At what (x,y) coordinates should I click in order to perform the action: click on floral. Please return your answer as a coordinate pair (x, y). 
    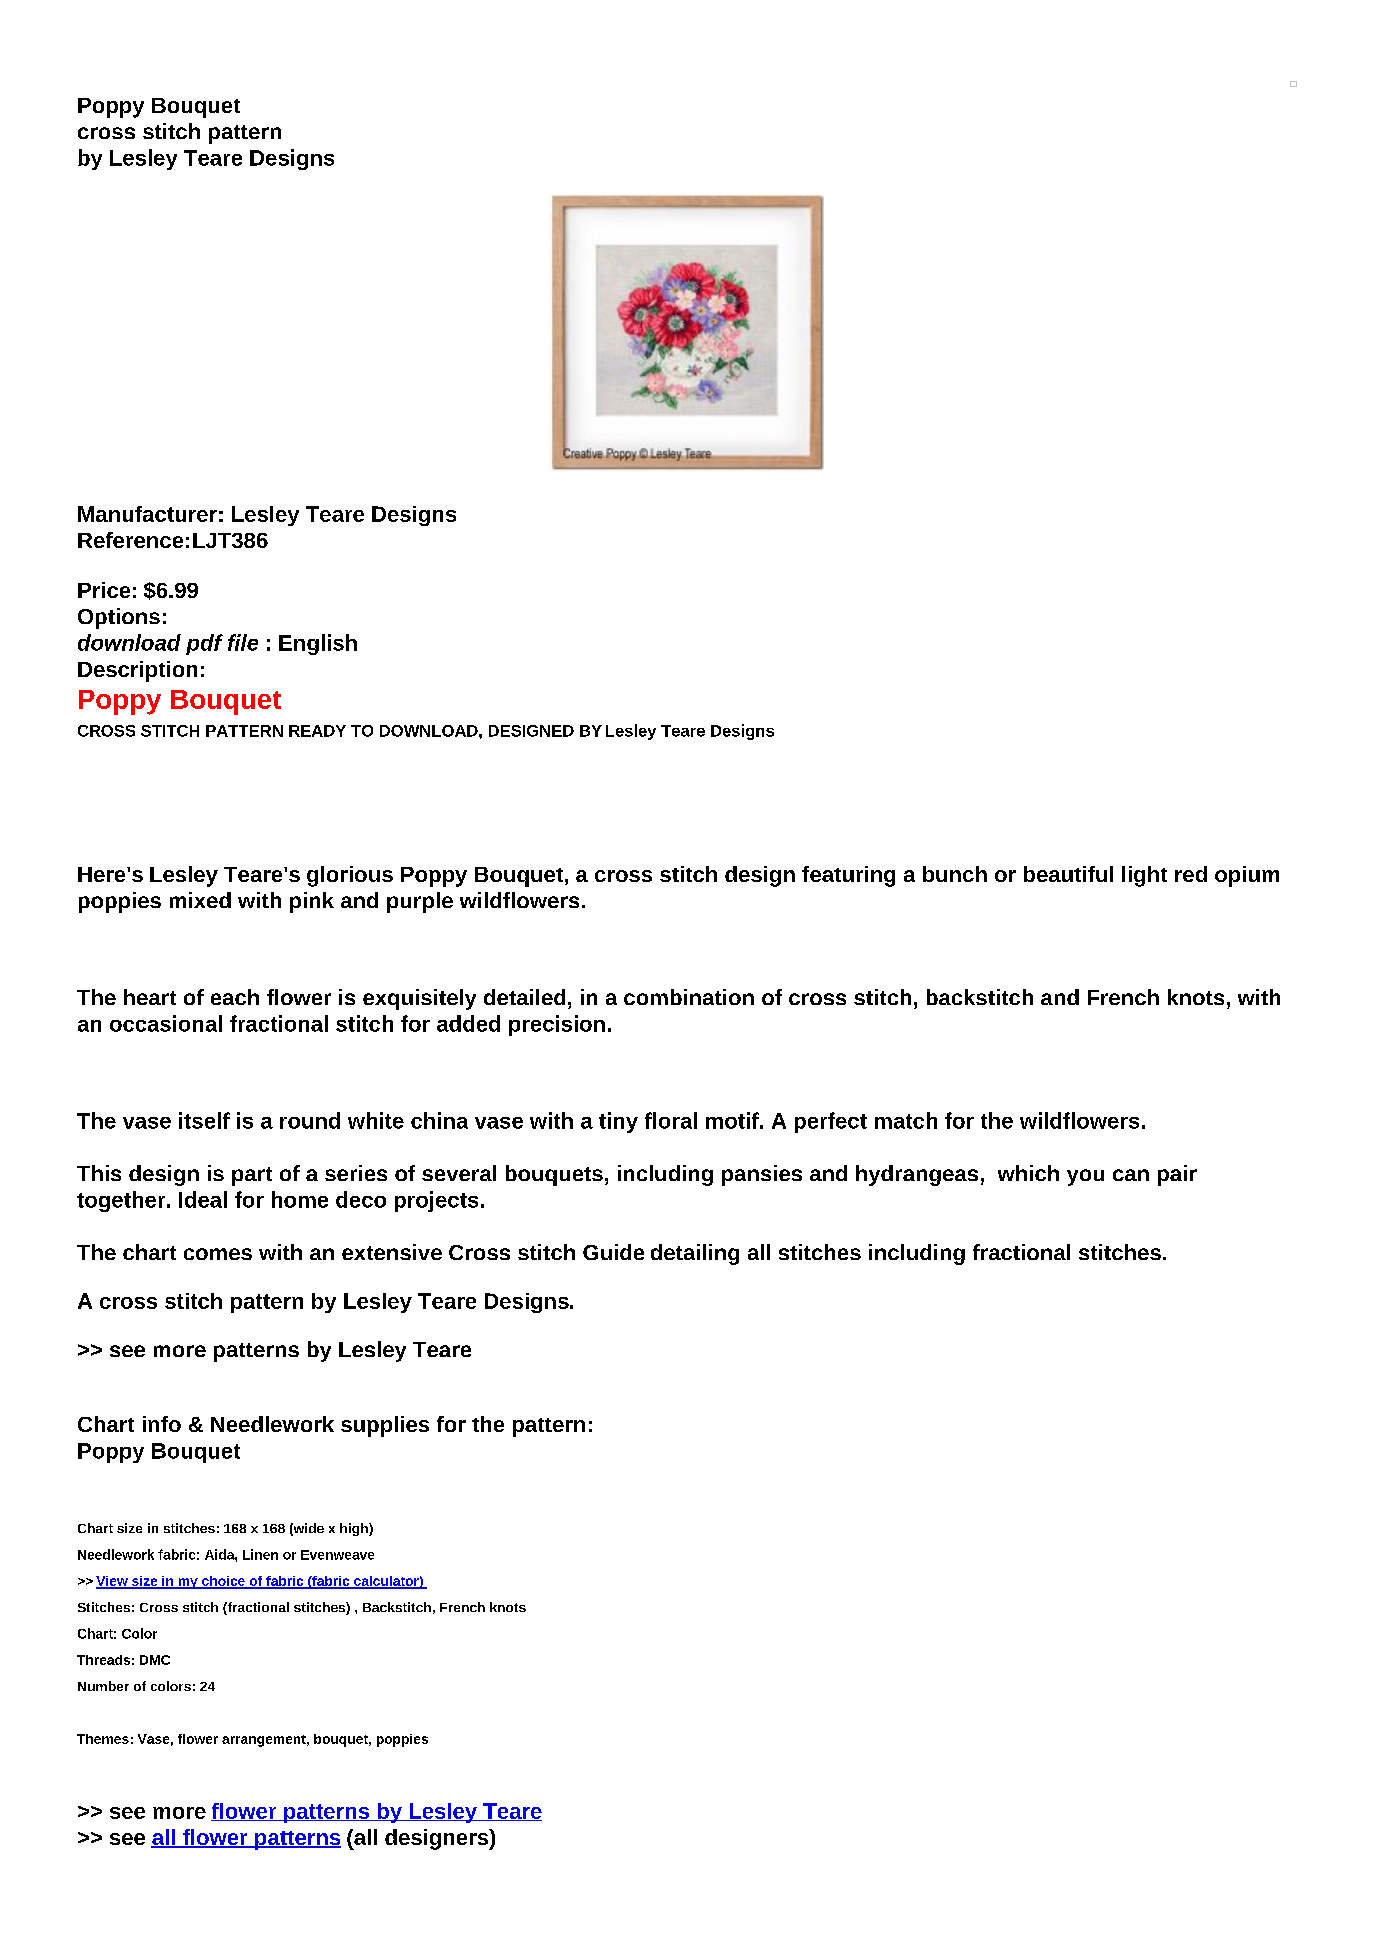
    Looking at the image, I should click on (671, 1120).
